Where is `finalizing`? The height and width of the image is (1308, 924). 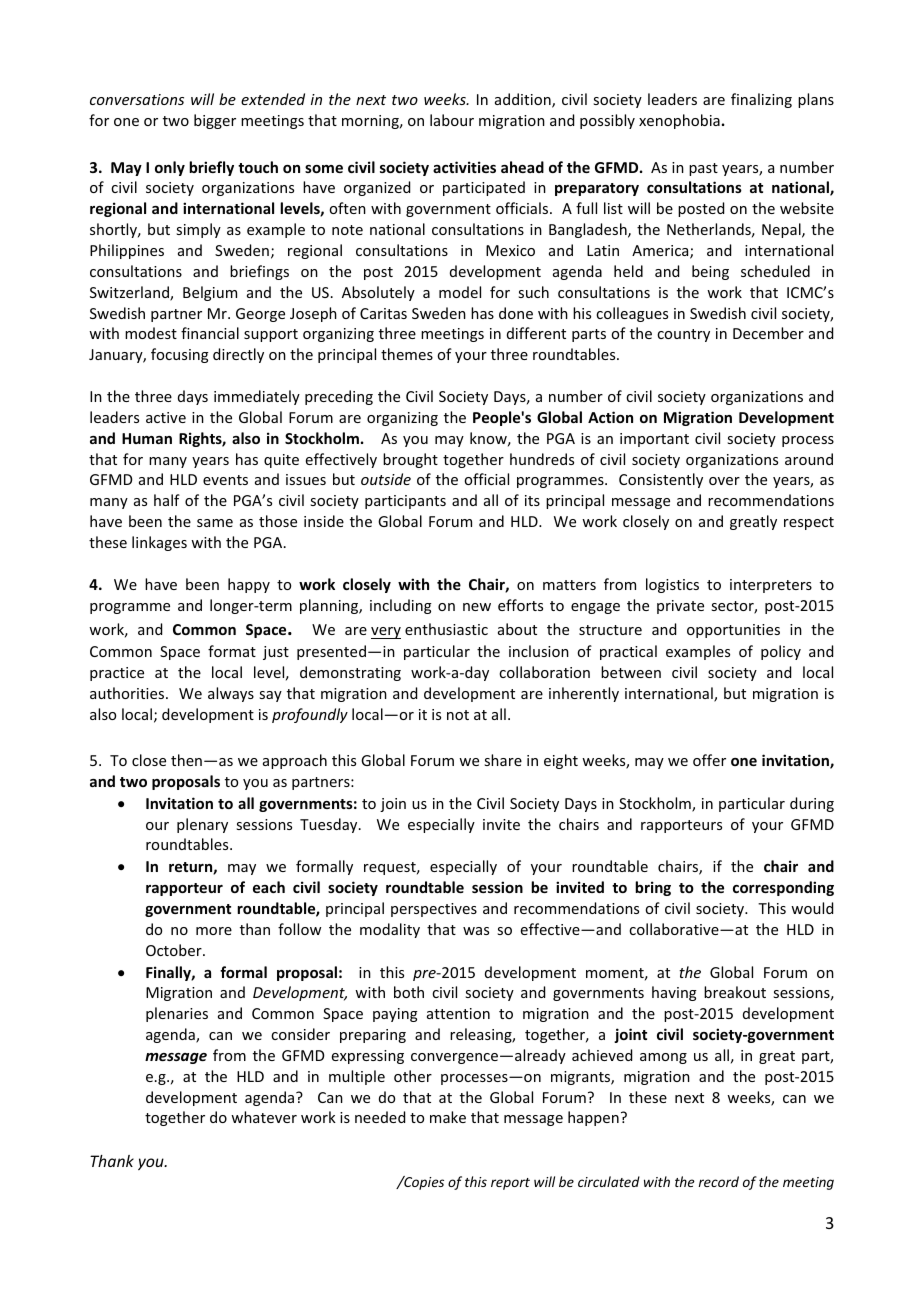
finalizing is located at coordinates (761, 100).
